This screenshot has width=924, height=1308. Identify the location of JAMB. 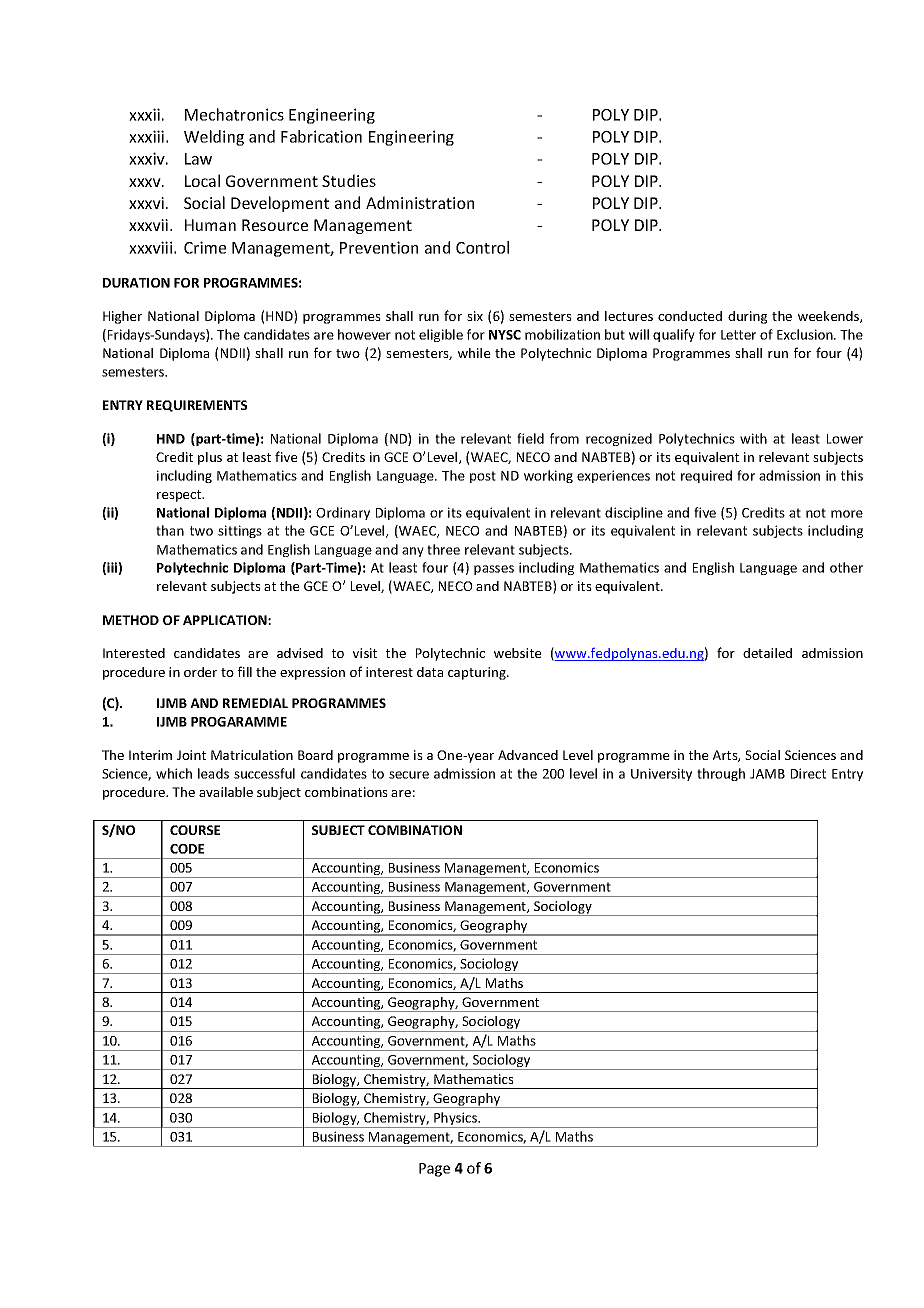
(767, 774).
